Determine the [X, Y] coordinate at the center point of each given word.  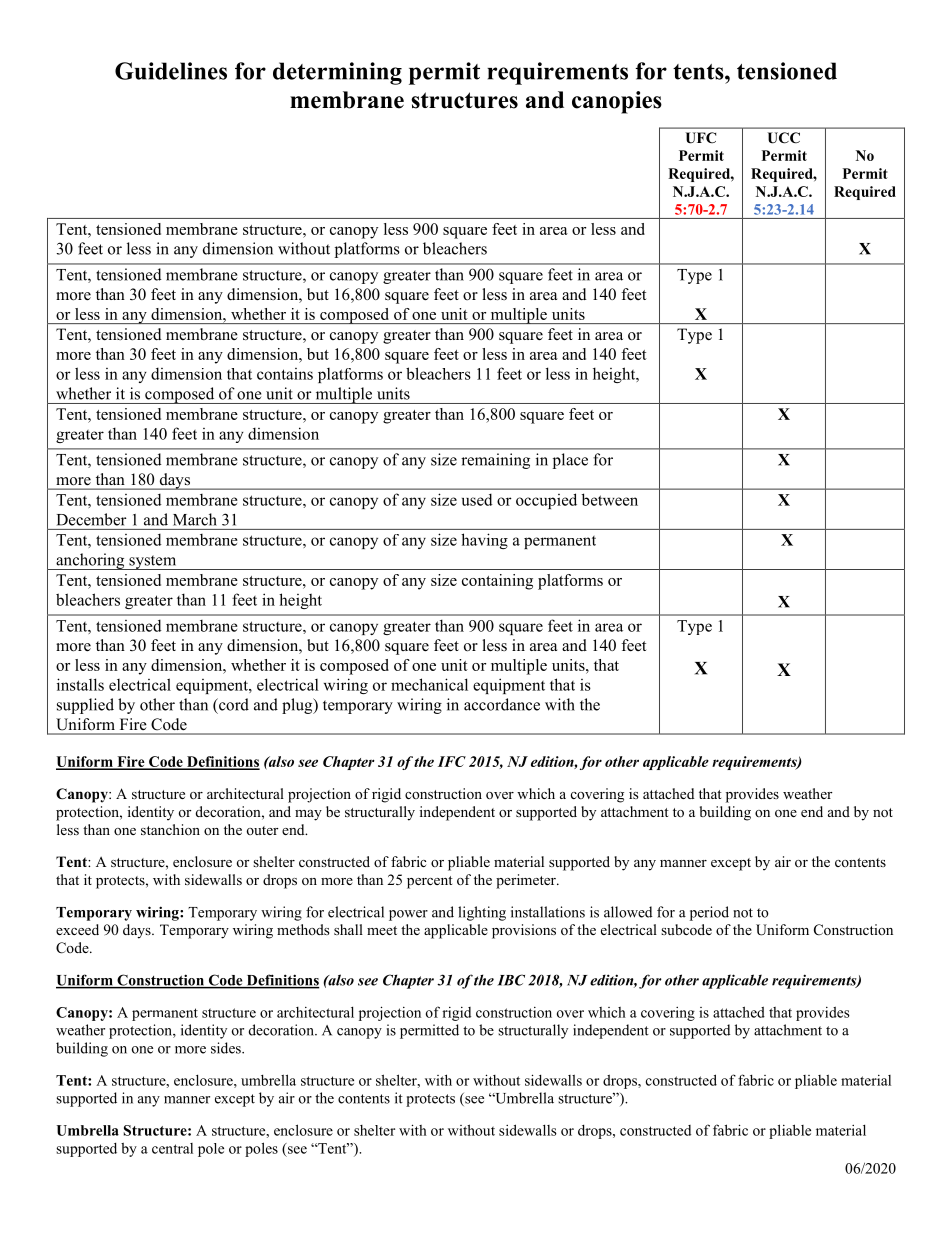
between [610, 499]
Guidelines [171, 71]
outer [263, 830]
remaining [495, 461]
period [709, 913]
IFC [452, 761]
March [194, 519]
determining [337, 73]
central [172, 1148]
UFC [700, 138]
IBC [511, 980]
